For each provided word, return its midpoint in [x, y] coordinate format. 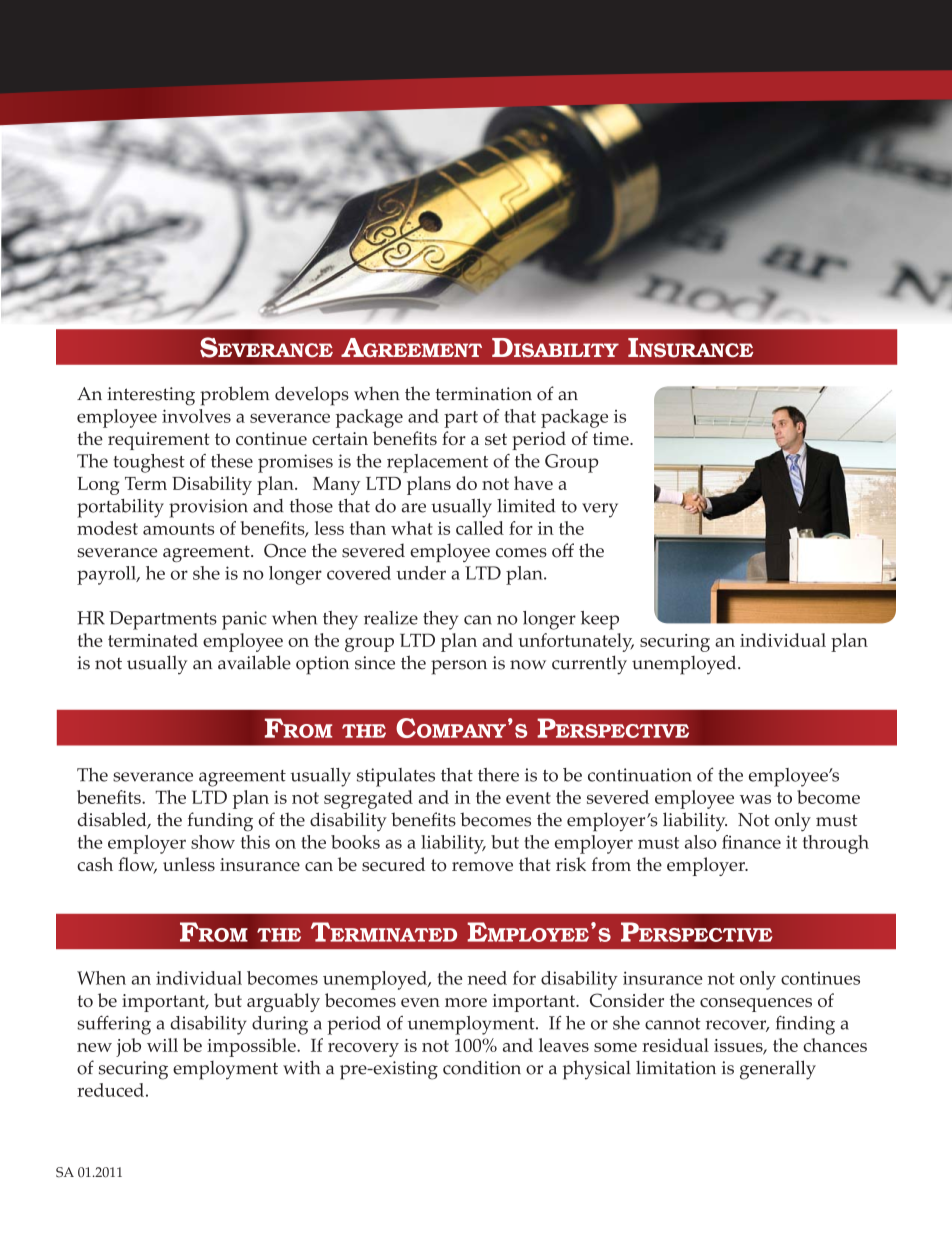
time [612, 438]
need [487, 978]
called [480, 528]
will [162, 1045]
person [459, 667]
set [496, 439]
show [213, 842]
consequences [756, 1005]
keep [600, 620]
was [755, 799]
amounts [178, 529]
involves [196, 416]
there [498, 775]
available [254, 662]
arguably [283, 1002]
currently [589, 665]
